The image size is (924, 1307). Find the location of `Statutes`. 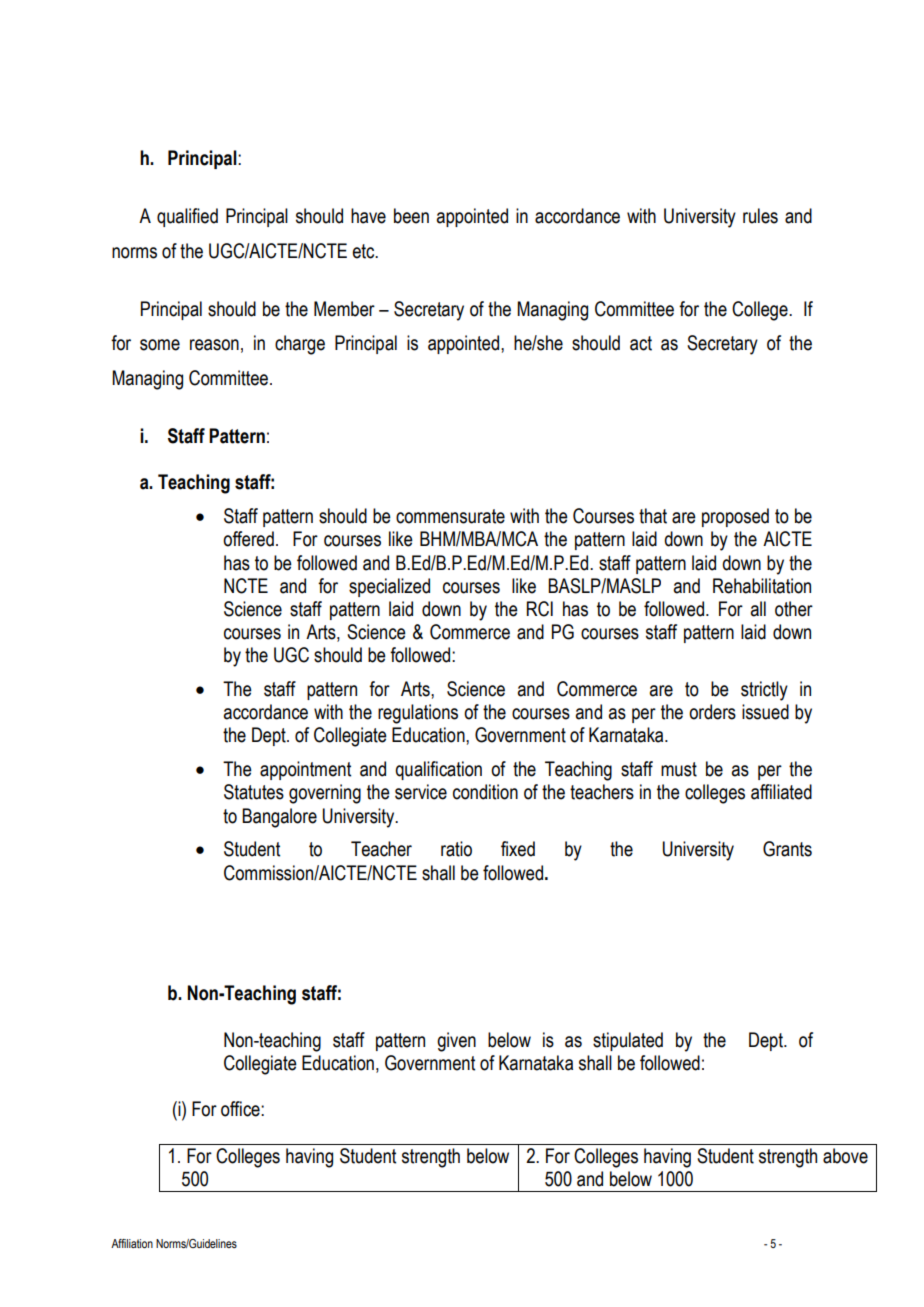

Statutes is located at coordinates (254, 792).
